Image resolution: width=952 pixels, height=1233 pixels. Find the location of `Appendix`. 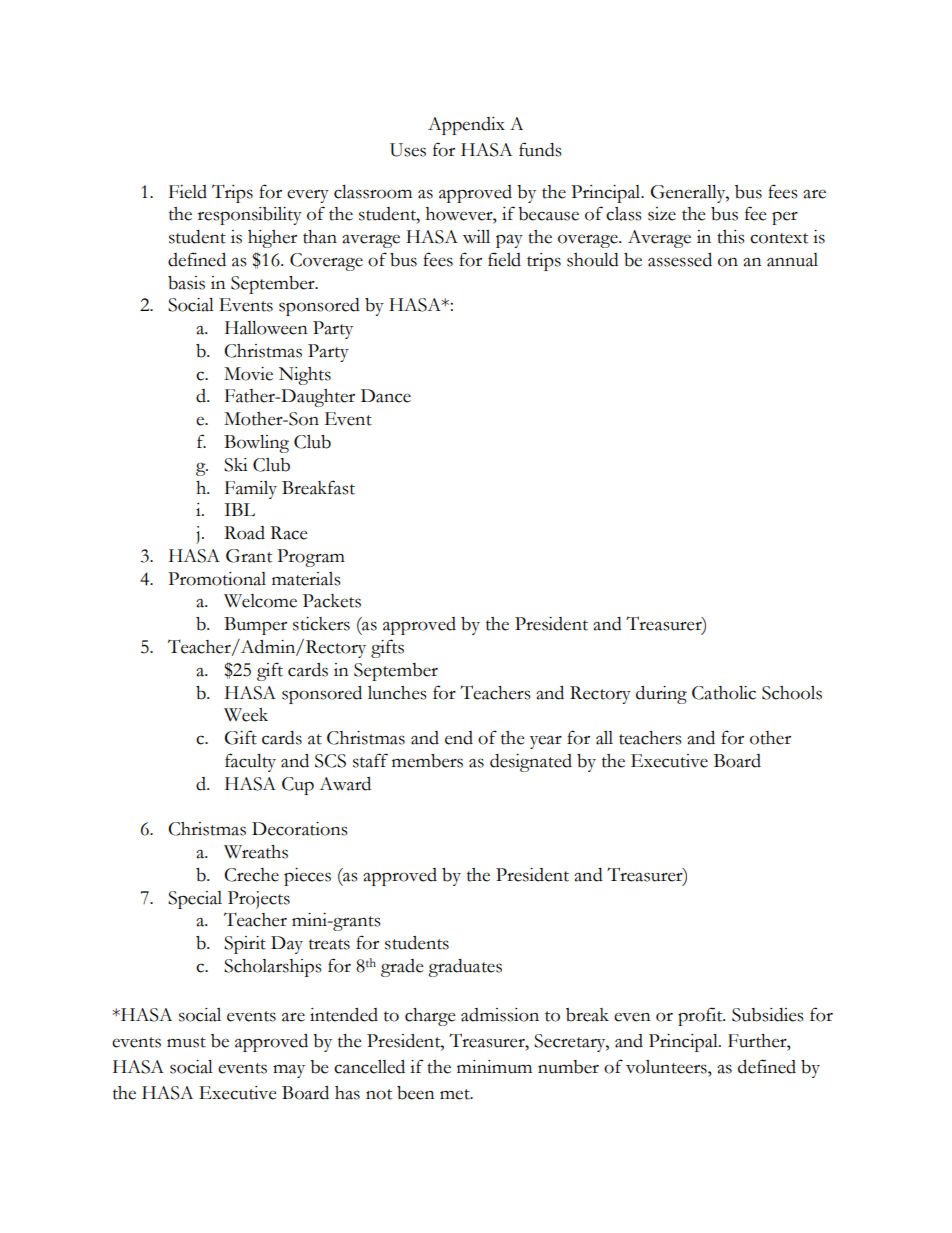

Appendix is located at coordinates (466, 126).
